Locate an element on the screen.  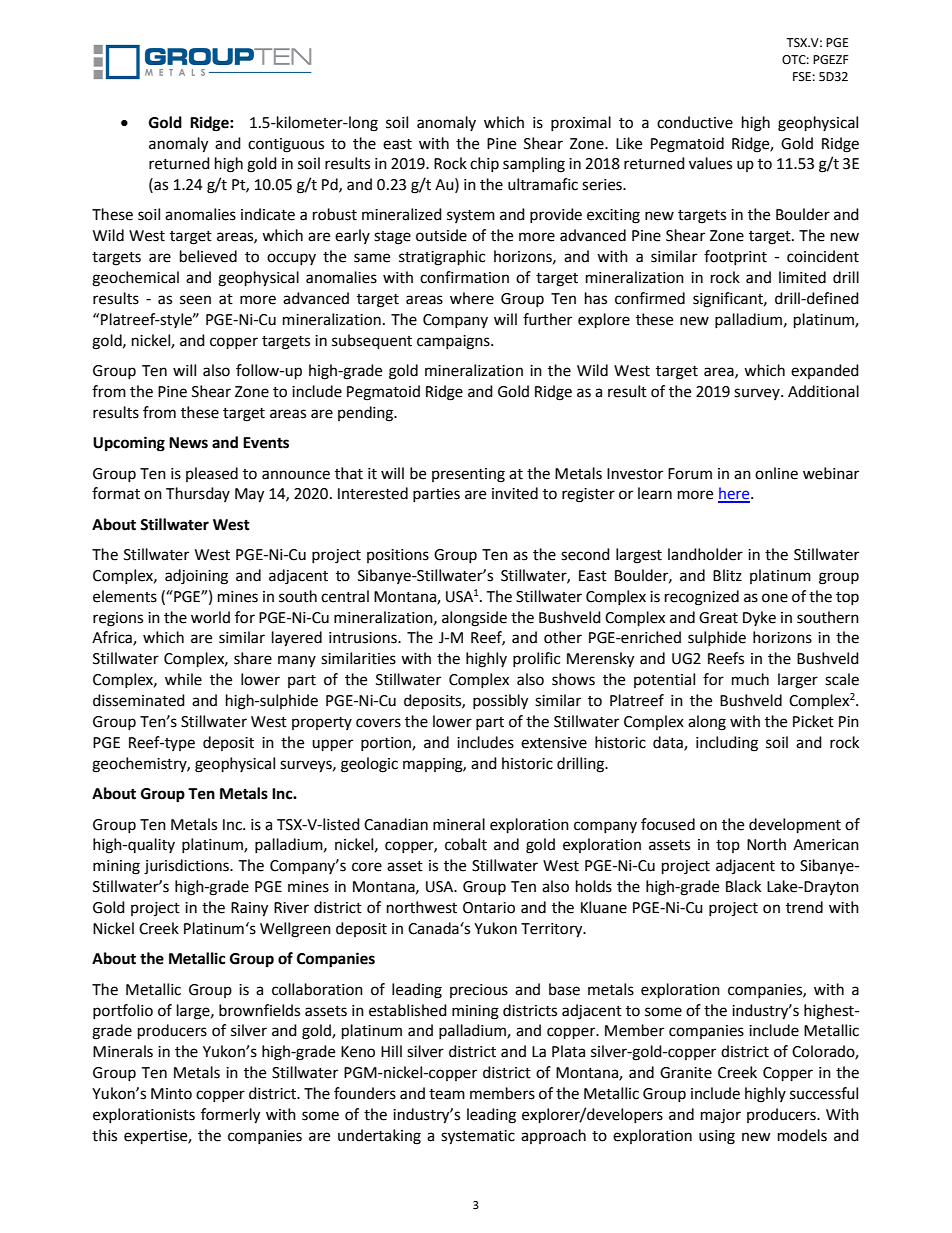
campaigns is located at coordinates (454, 342).
